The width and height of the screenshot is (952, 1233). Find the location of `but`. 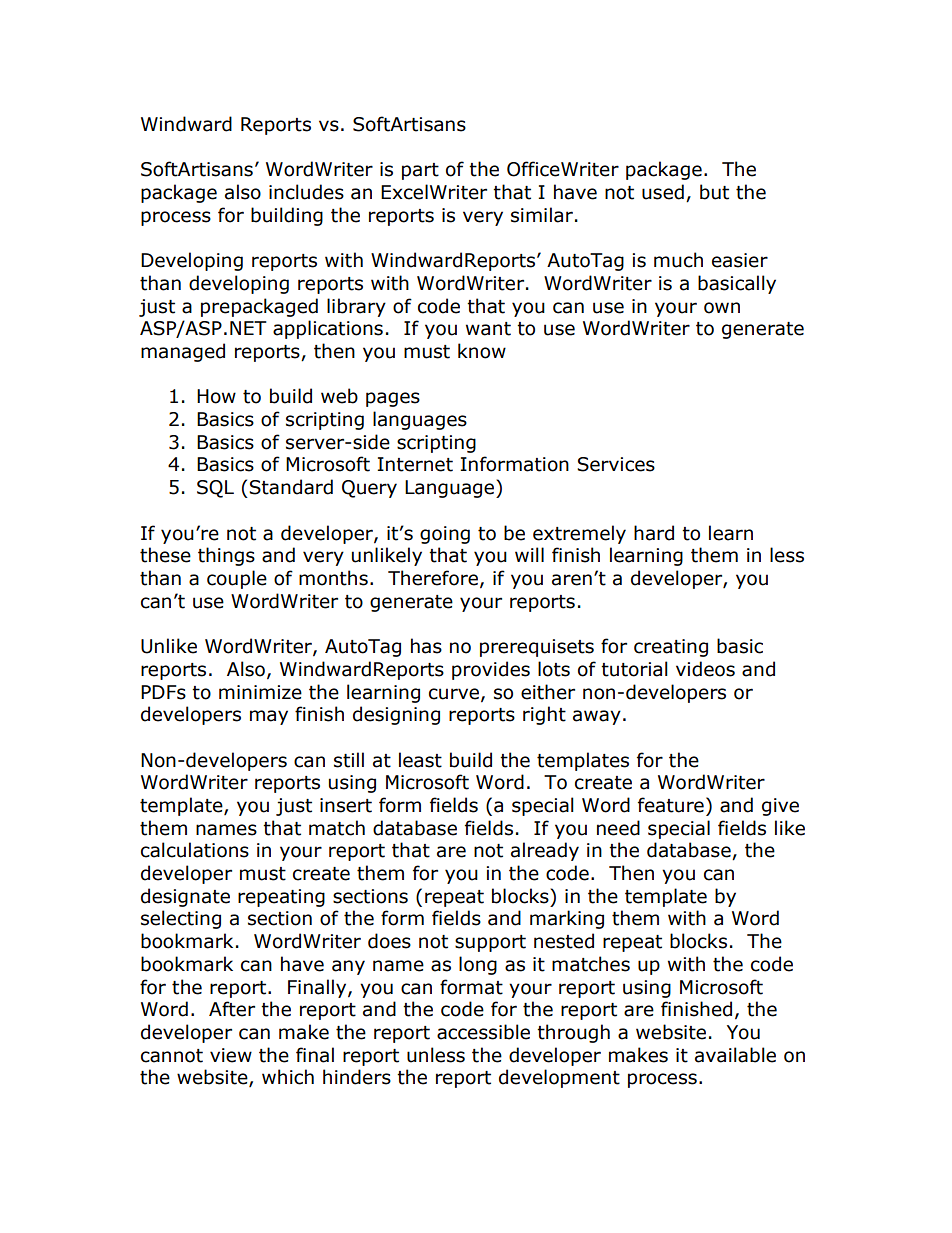

but is located at coordinates (714, 192).
